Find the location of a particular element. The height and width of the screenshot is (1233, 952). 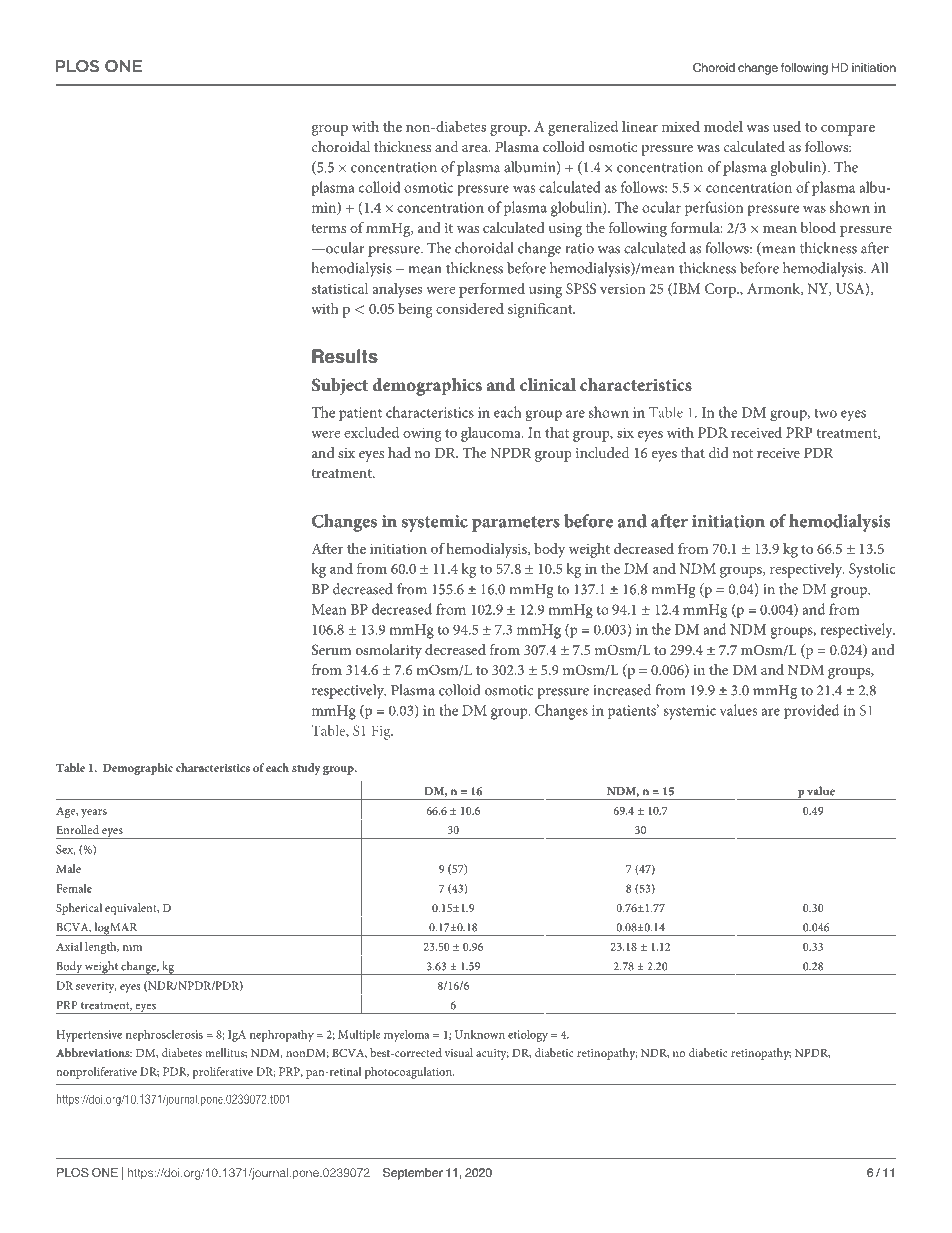

etiology is located at coordinates (528, 1035).
